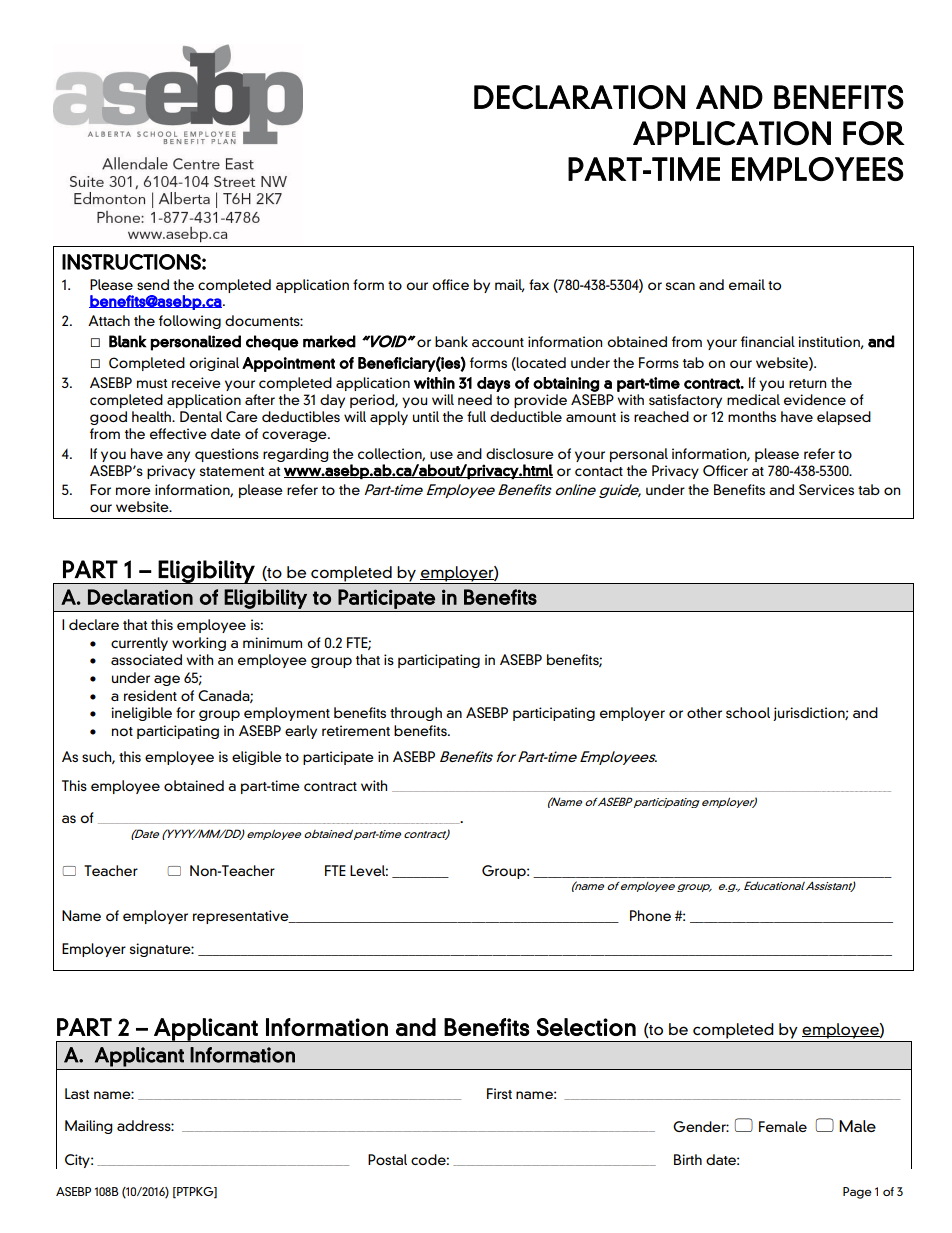 The image size is (952, 1233). I want to click on Last, so click(77, 1093).
